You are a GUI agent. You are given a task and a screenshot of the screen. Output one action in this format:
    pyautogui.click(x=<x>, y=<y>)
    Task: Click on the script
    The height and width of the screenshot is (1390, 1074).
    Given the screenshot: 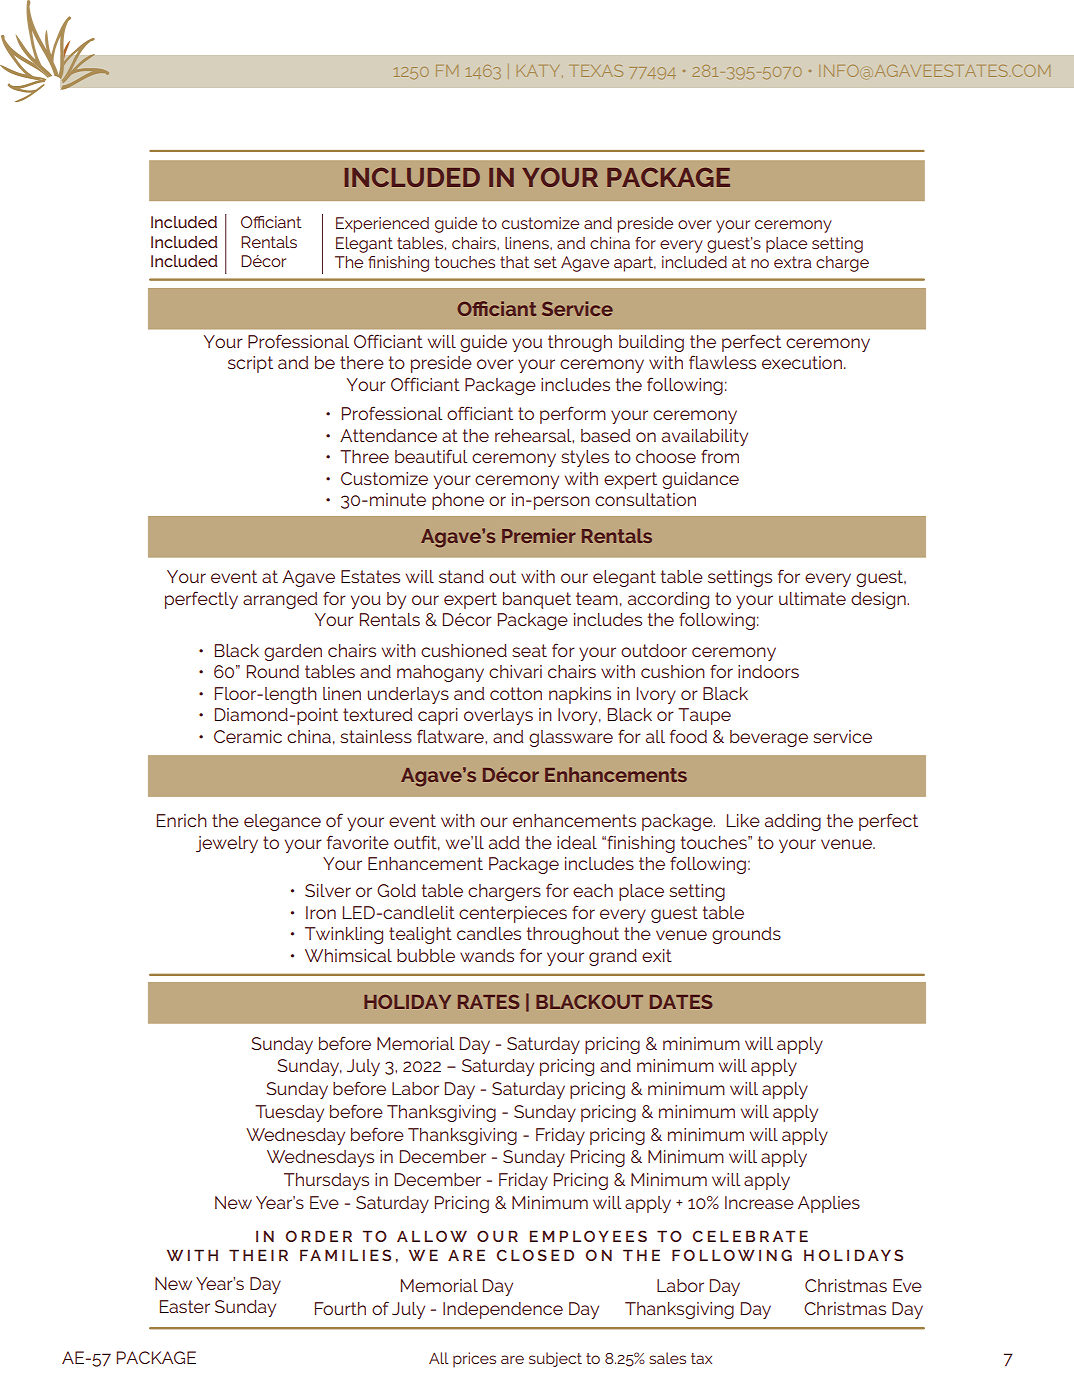 What is the action you would take?
    pyautogui.click(x=250, y=364)
